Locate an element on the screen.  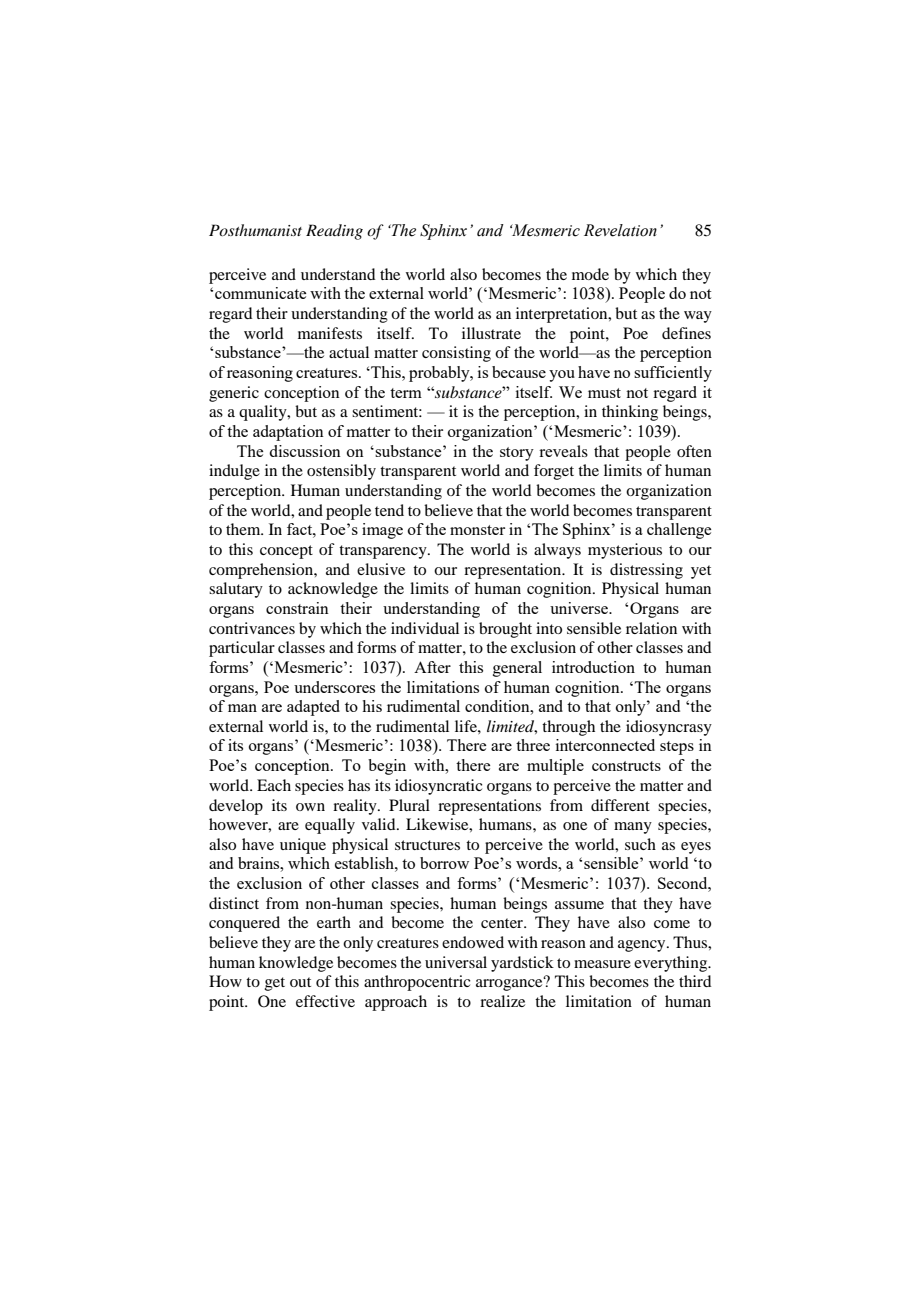
quality is located at coordinates (264, 413).
